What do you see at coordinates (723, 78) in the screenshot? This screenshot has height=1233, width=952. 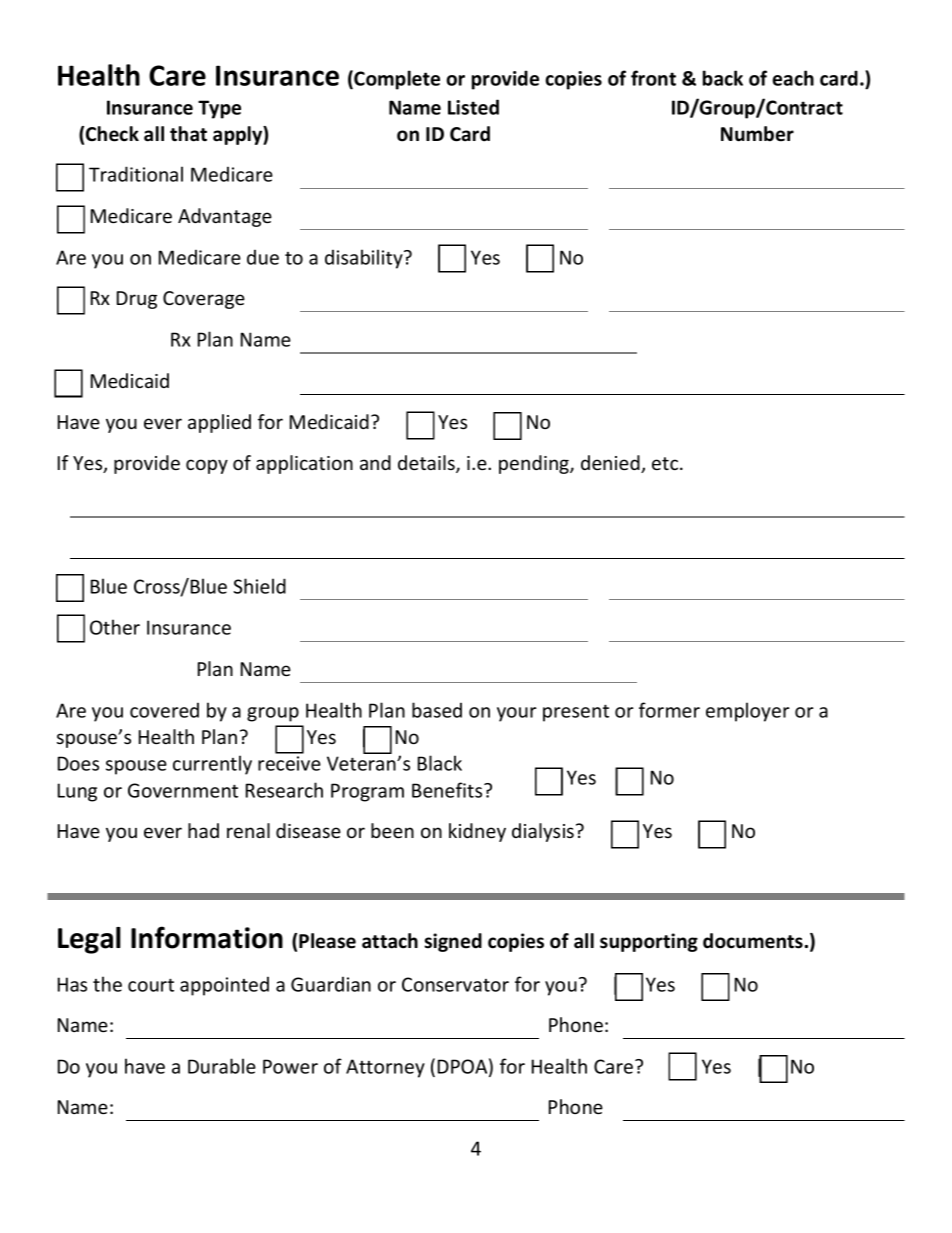 I see `back` at bounding box center [723, 78].
